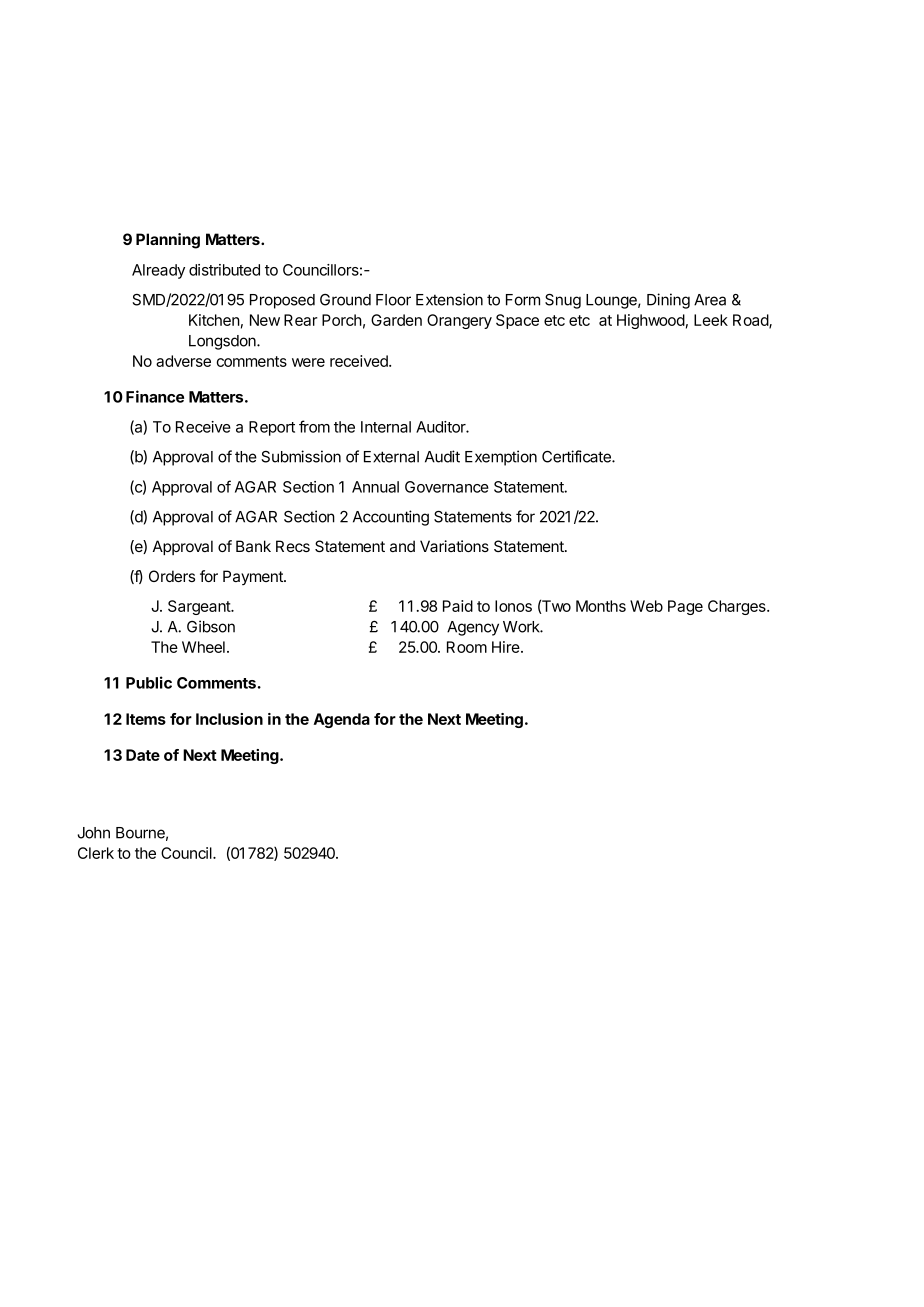 This screenshot has height=1307, width=924. Describe the element at coordinates (342, 720) in the screenshot. I see `Agenda` at that location.
